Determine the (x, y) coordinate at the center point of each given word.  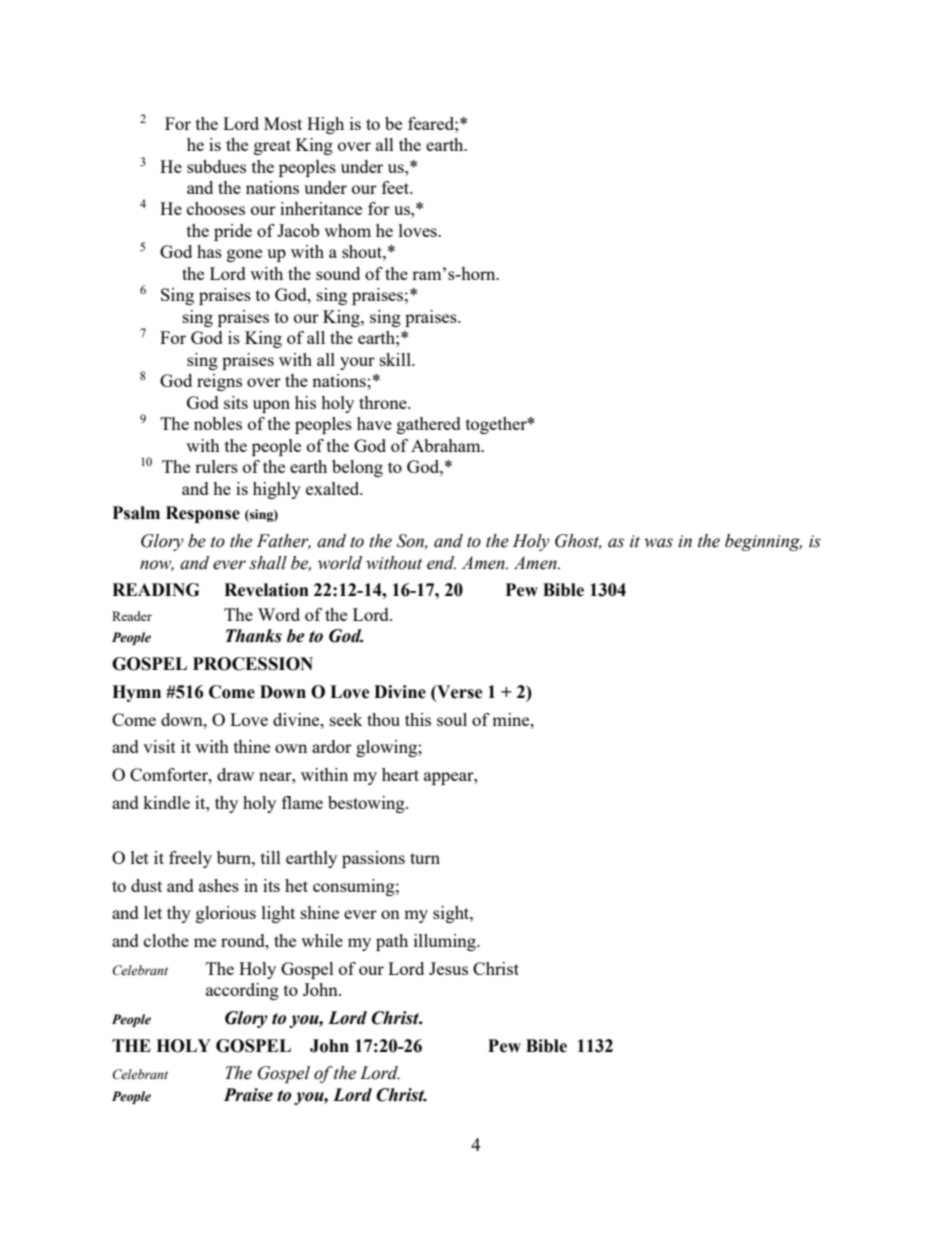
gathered (429, 425)
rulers (216, 466)
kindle (166, 802)
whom (347, 230)
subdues (216, 166)
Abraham (447, 445)
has (209, 251)
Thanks (254, 636)
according (242, 991)
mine (512, 719)
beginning (763, 542)
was (658, 543)
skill (396, 359)
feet (397, 187)
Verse (459, 692)
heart (400, 774)
